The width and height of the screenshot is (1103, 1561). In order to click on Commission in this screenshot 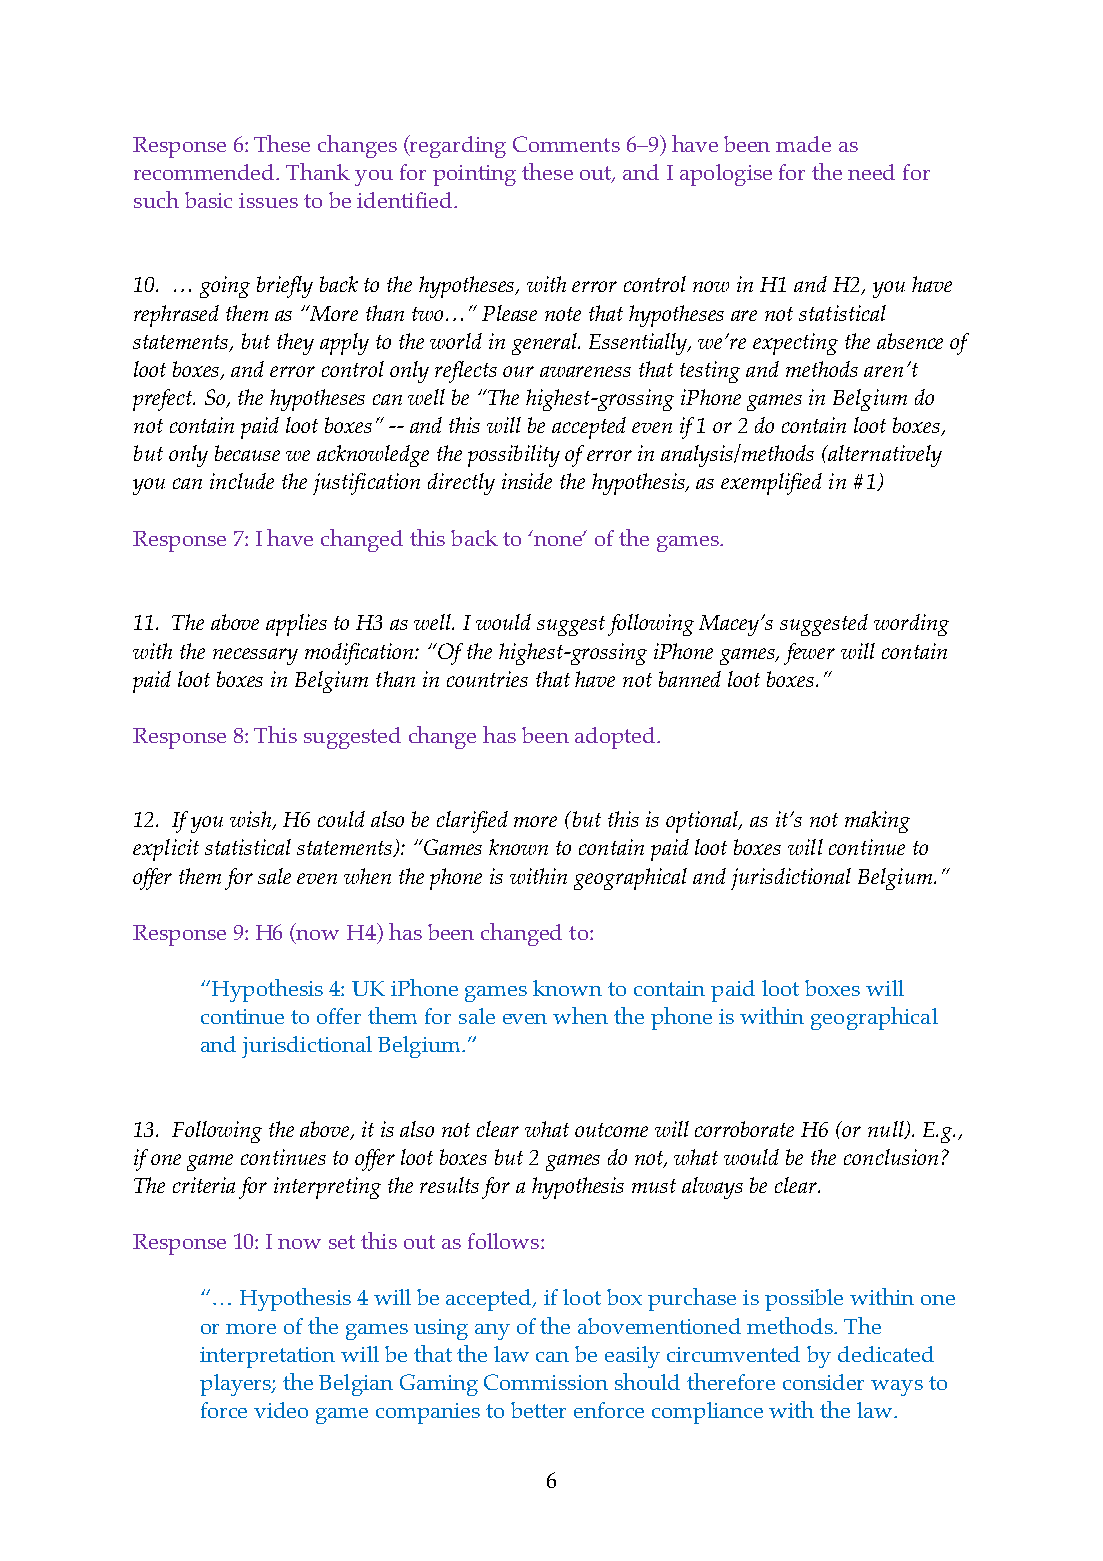, I will do `click(546, 1382)`.
